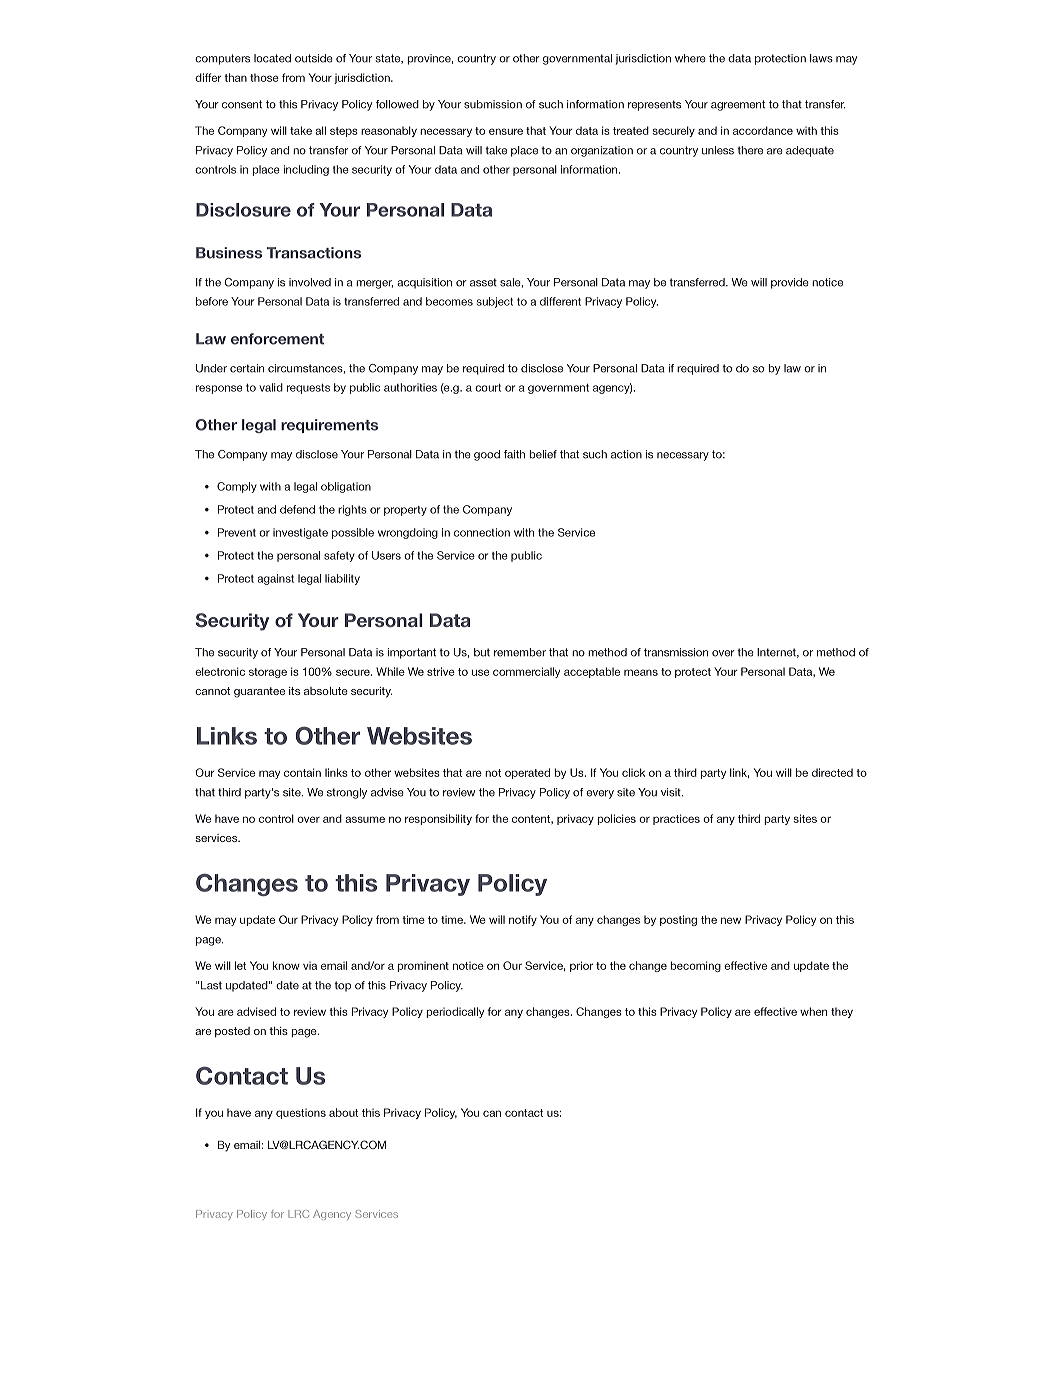 Image resolution: width=1064 pixels, height=1377 pixels. I want to click on periodically, so click(455, 1012).
